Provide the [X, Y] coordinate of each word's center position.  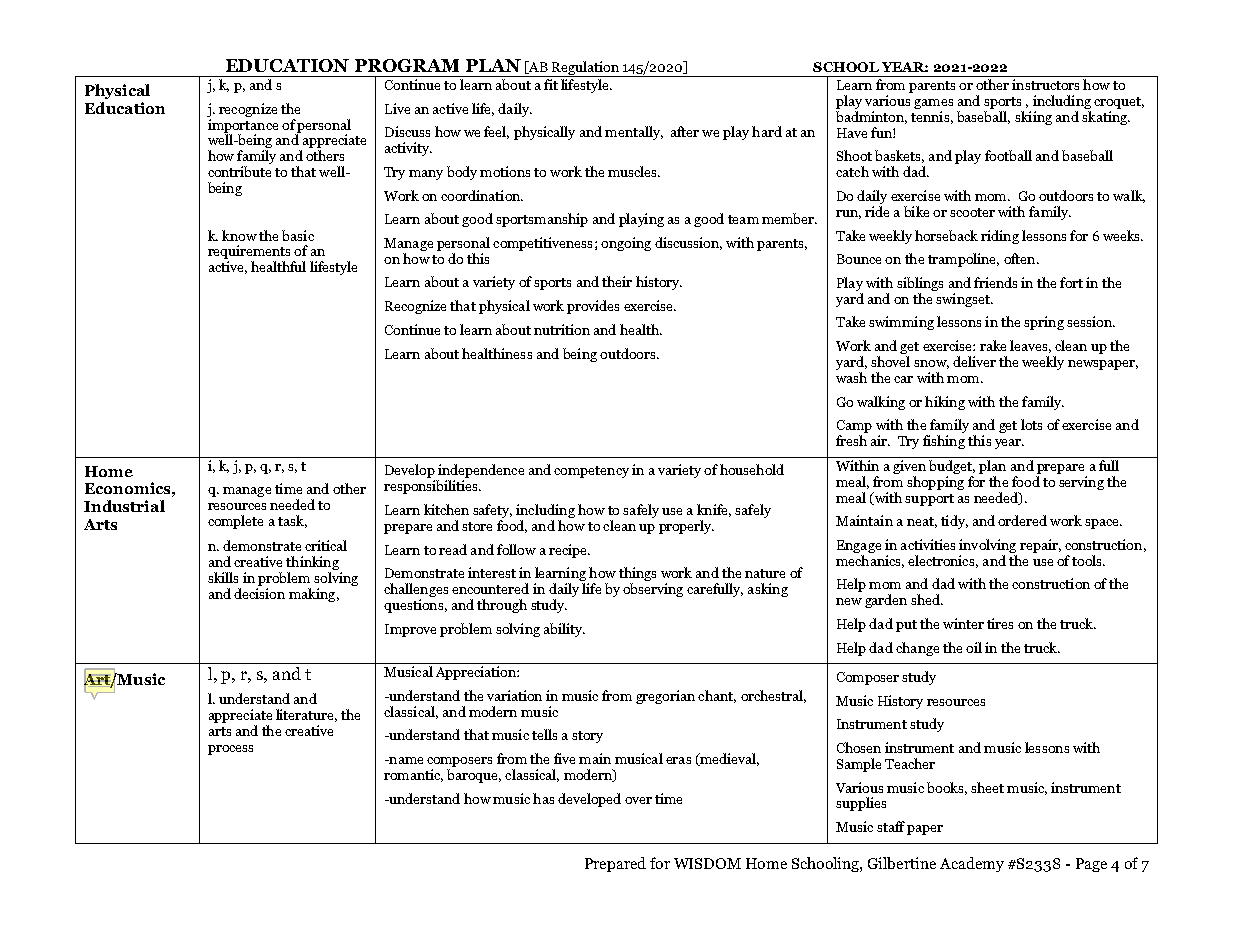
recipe [569, 551]
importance [243, 127]
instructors [1045, 84]
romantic [413, 775]
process [230, 750]
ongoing [626, 244]
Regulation [585, 69]
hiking [945, 403]
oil [974, 647]
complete [235, 522]
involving [987, 546]
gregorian [665, 697]
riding [1000, 237]
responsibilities [432, 487]
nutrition [562, 329]
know [239, 235]
